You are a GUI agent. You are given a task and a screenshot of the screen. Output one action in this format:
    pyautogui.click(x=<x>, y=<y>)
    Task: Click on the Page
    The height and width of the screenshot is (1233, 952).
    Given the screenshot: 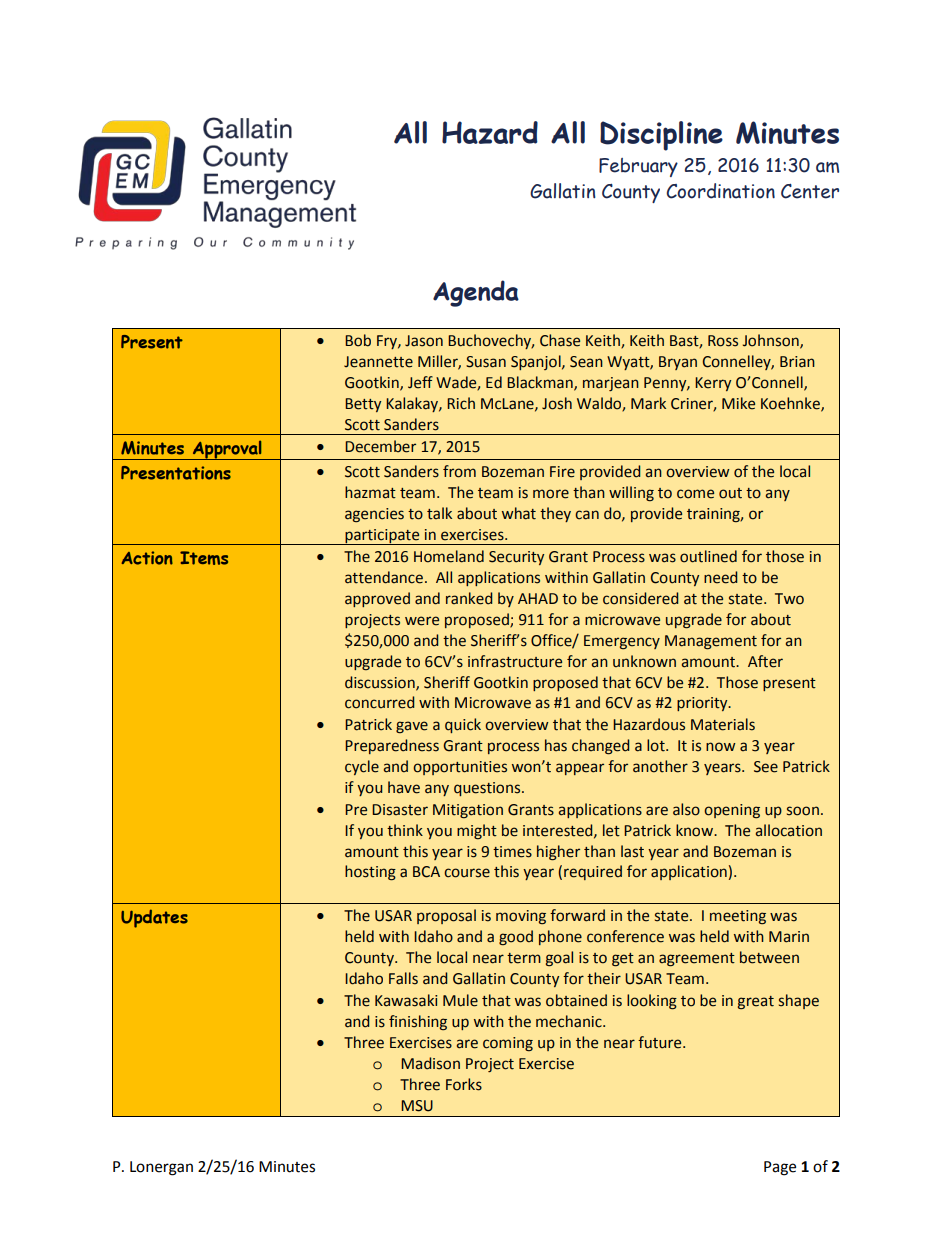 What is the action you would take?
    pyautogui.click(x=780, y=1168)
